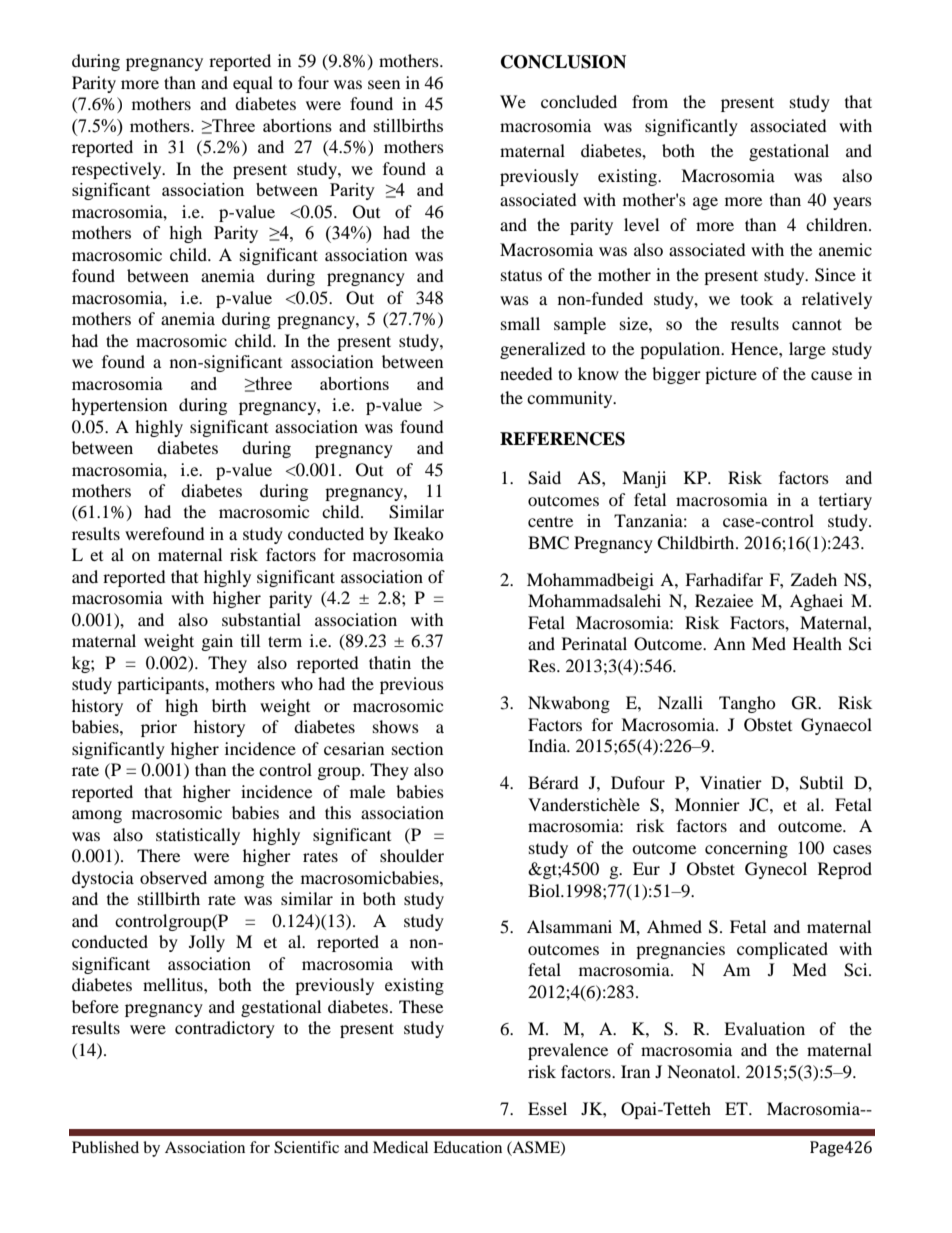  What do you see at coordinates (562, 439) in the screenshot?
I see `REFERENCES` at bounding box center [562, 439].
